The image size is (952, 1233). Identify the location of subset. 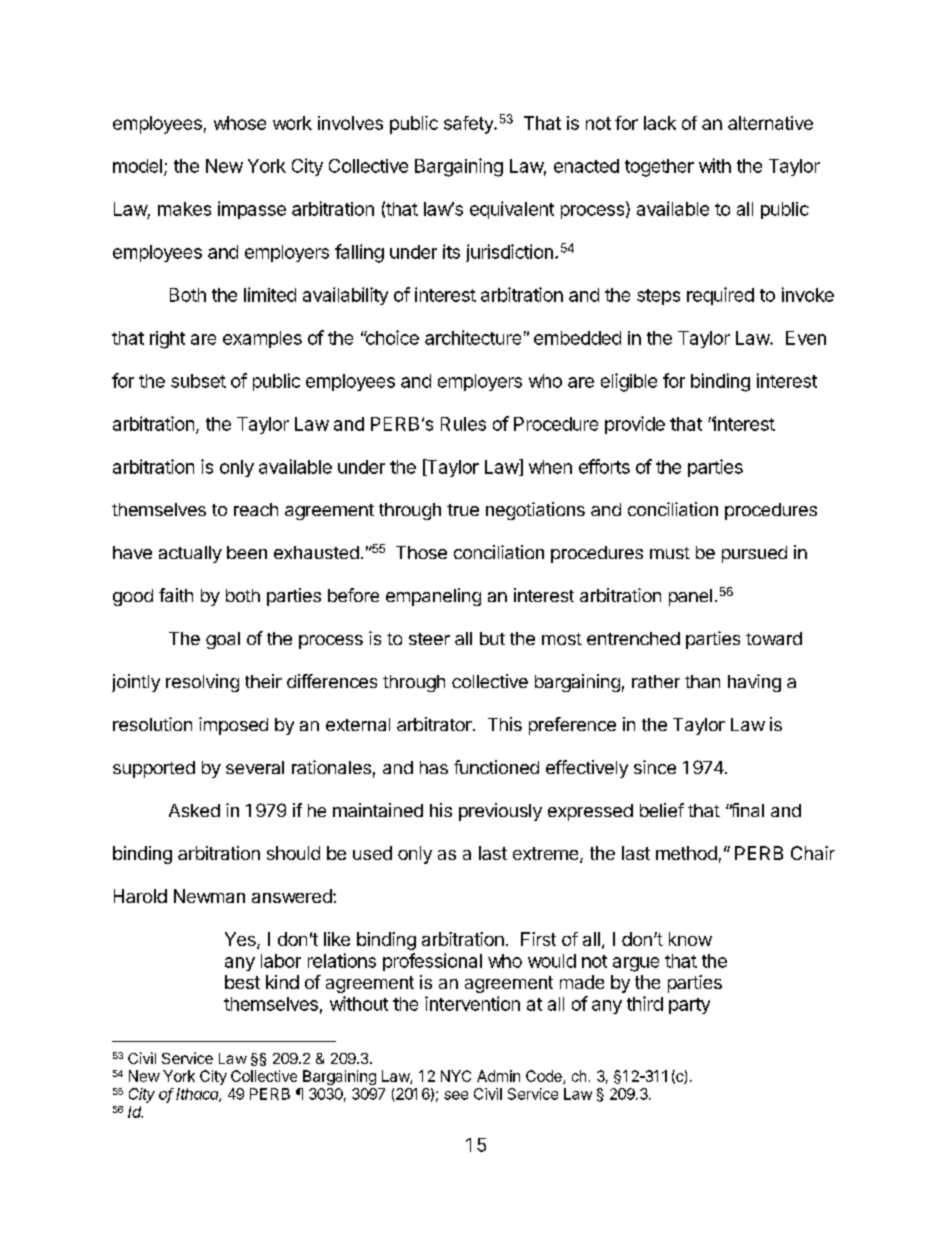
(198, 381).
